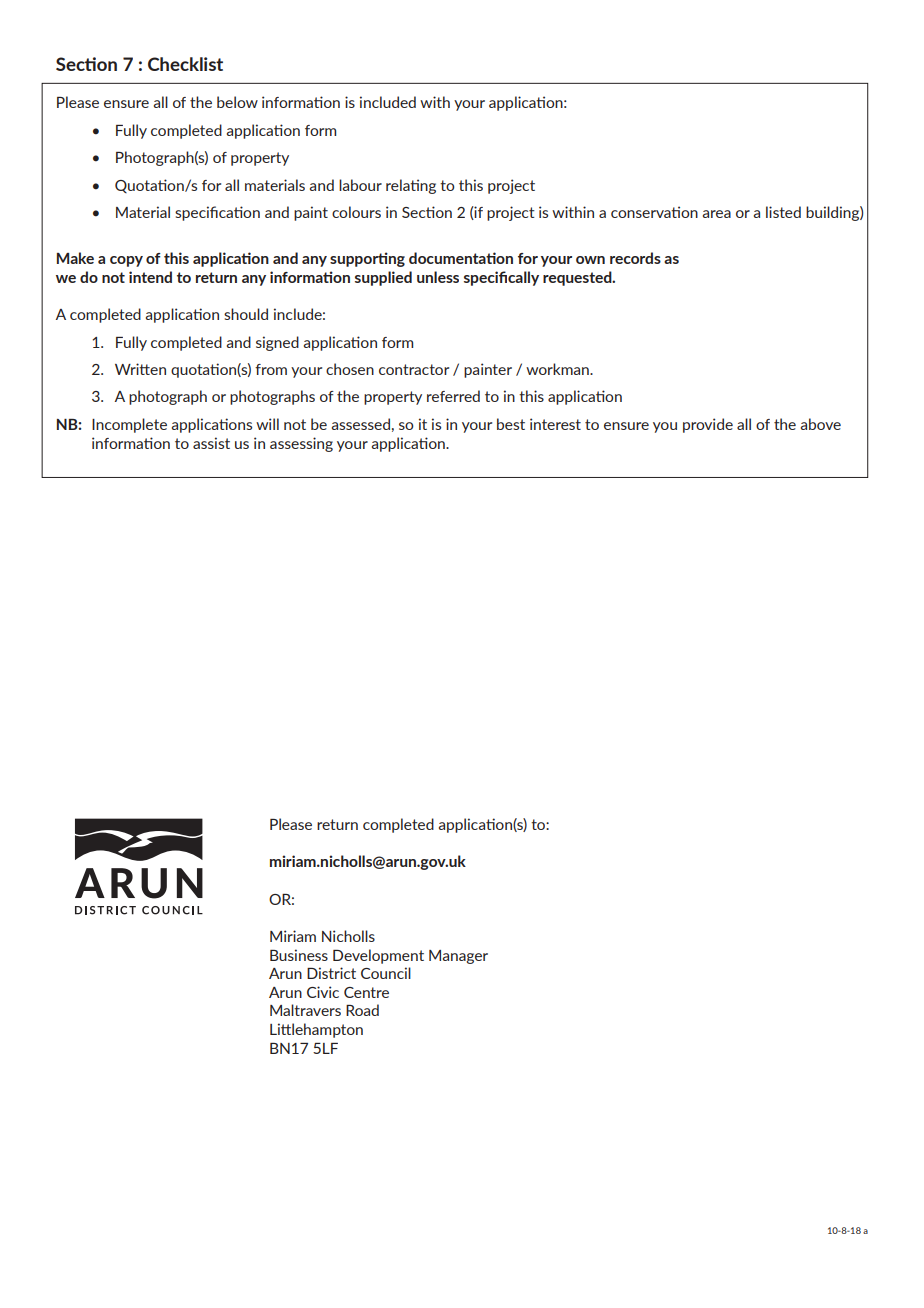  Describe the element at coordinates (211, 443) in the screenshot. I see `assist` at that location.
